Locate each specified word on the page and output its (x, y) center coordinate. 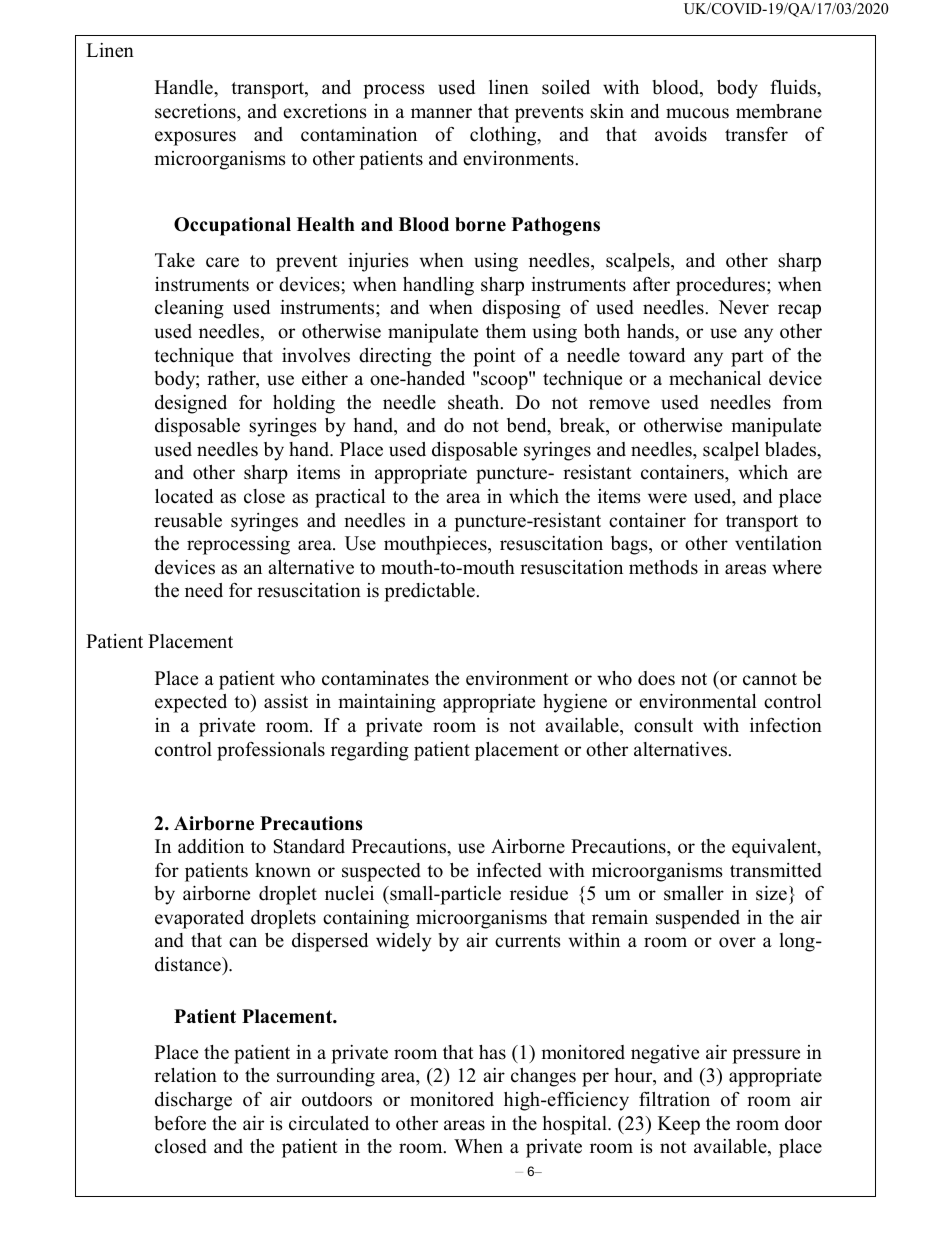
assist (286, 701)
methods (663, 567)
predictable (430, 592)
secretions (196, 111)
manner (441, 113)
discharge (193, 1101)
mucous (697, 113)
